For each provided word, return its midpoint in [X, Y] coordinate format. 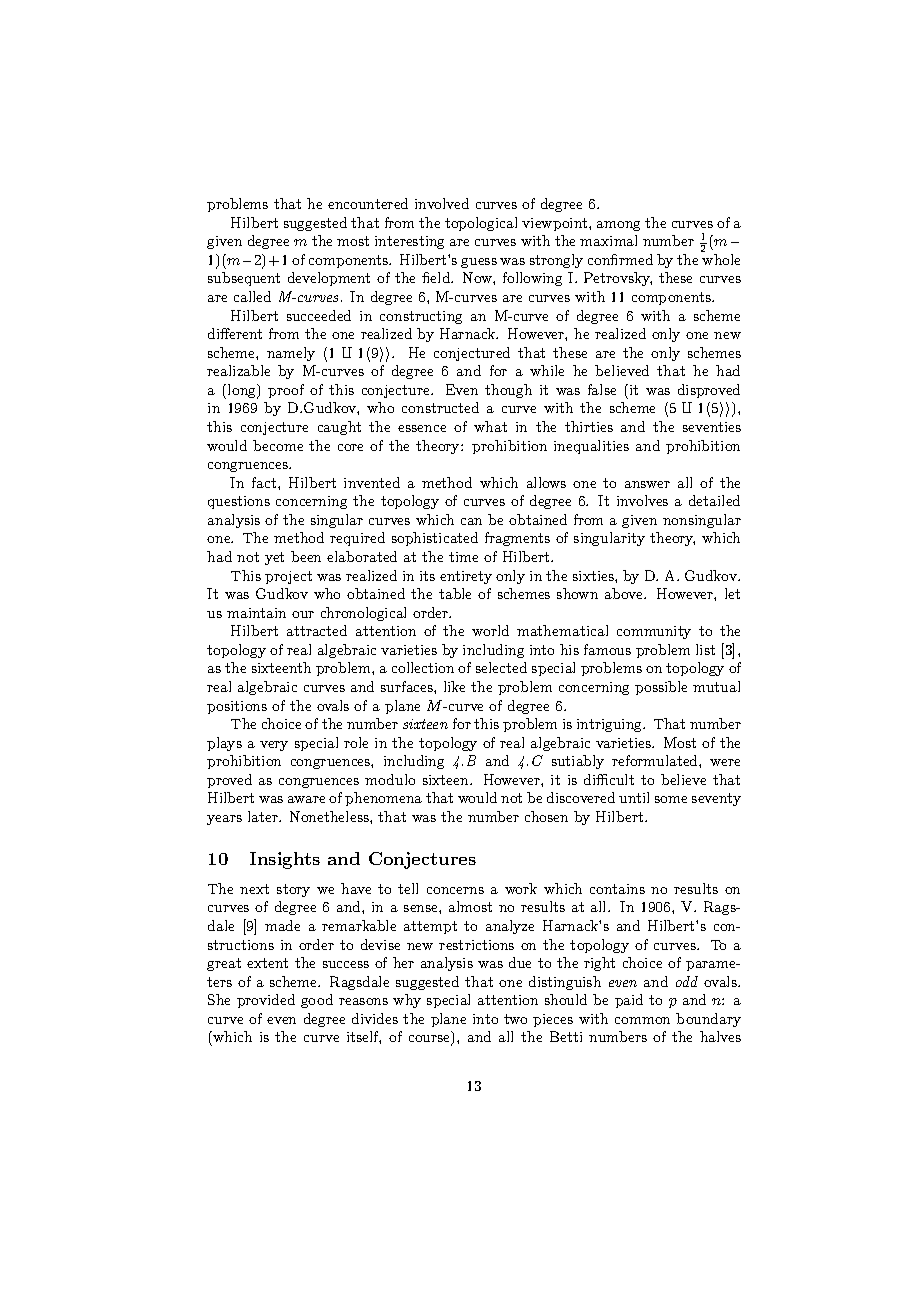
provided [266, 1001]
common [642, 1020]
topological [481, 224]
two [515, 1019]
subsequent [244, 279]
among [618, 226]
